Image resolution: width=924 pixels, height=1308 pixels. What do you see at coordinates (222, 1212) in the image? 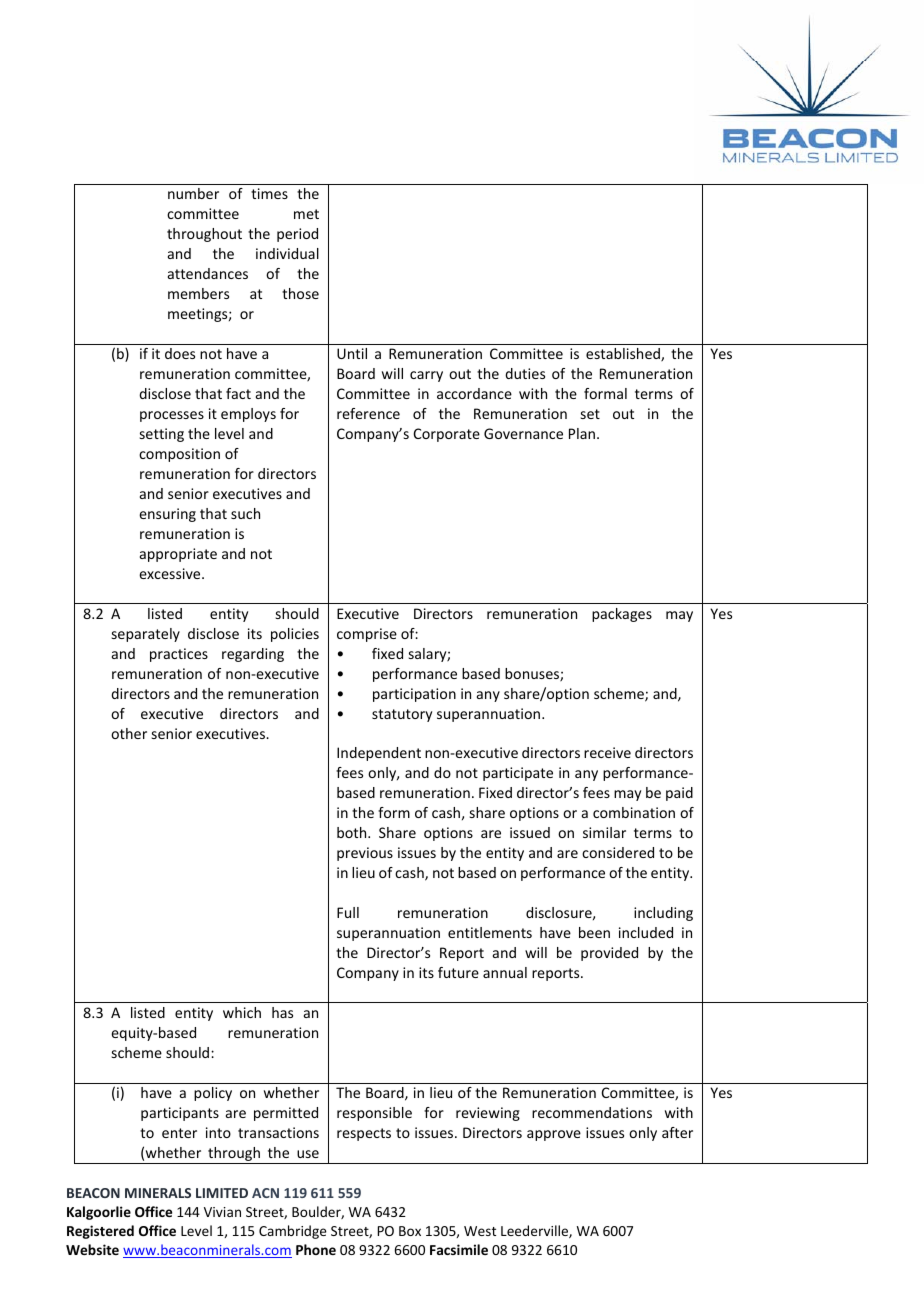
I see `Vivian` at bounding box center [222, 1212].
